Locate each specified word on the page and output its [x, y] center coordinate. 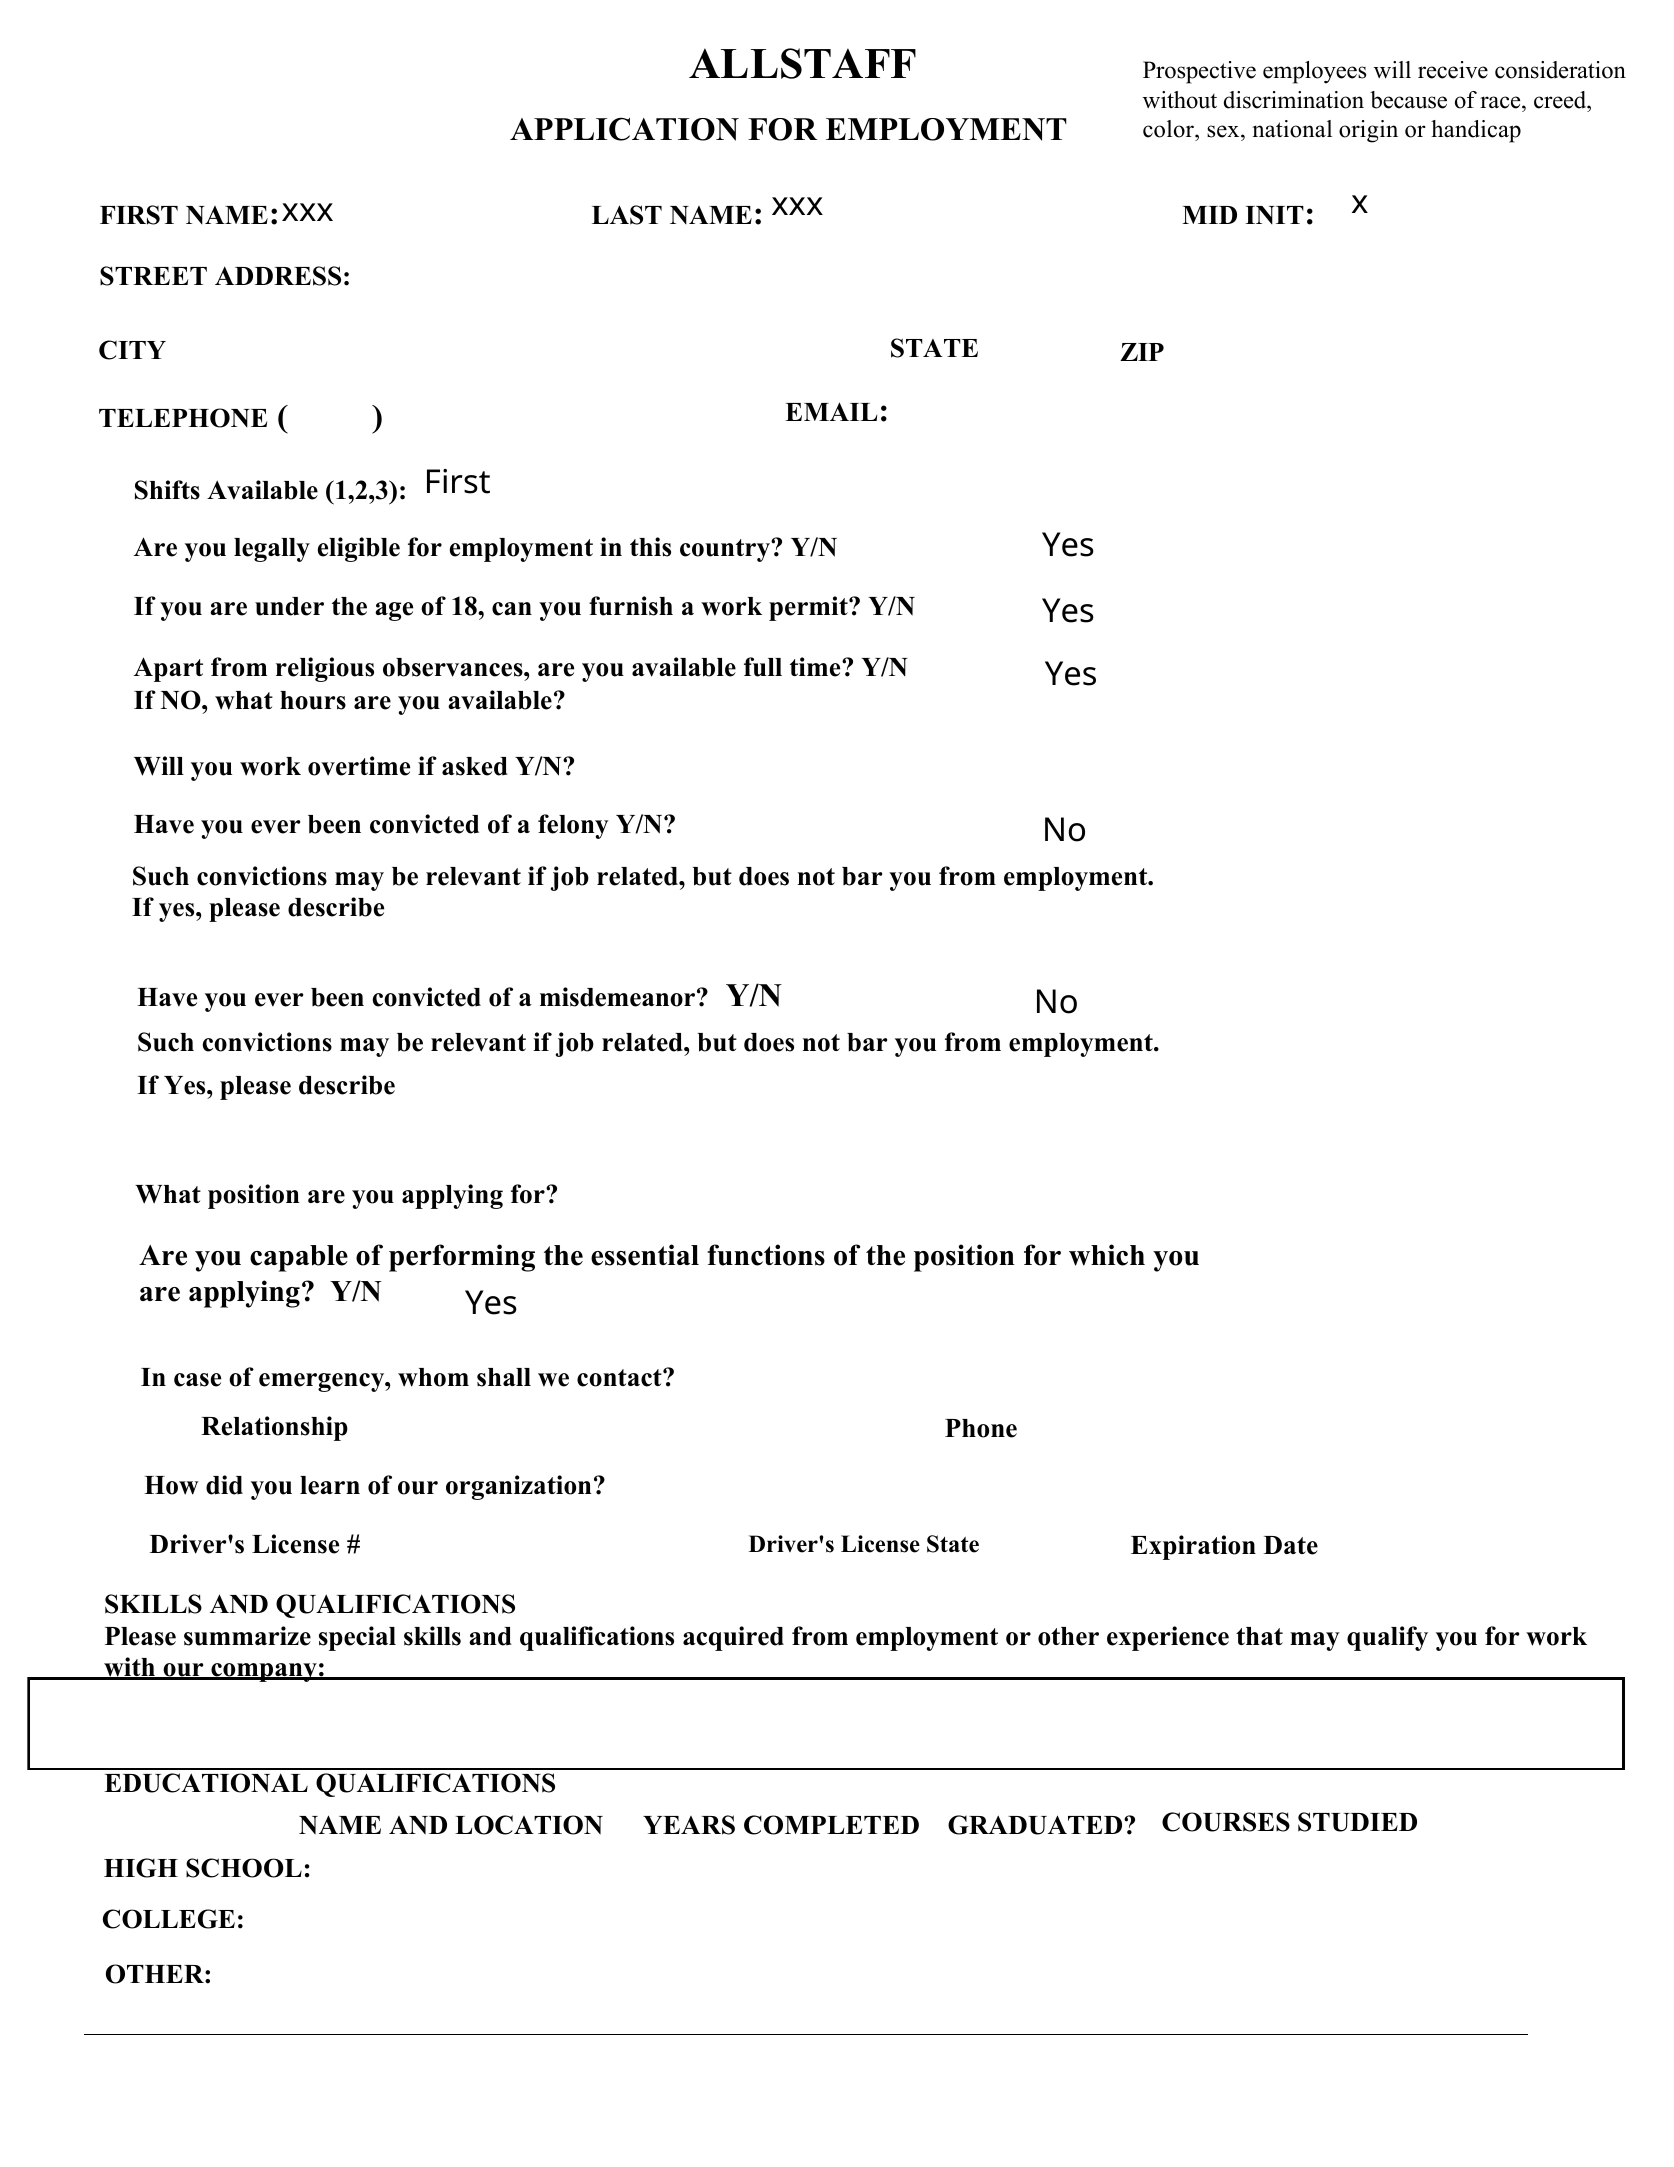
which [1107, 1255]
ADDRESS [278, 276]
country [726, 550]
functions [766, 1255]
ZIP [1142, 352]
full [763, 667]
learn [330, 1485]
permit [809, 608]
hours [313, 700]
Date [1291, 1545]
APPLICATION [624, 129]
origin [1368, 131]
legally [272, 550]
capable [299, 1258]
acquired [733, 1638]
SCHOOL [244, 1868]
